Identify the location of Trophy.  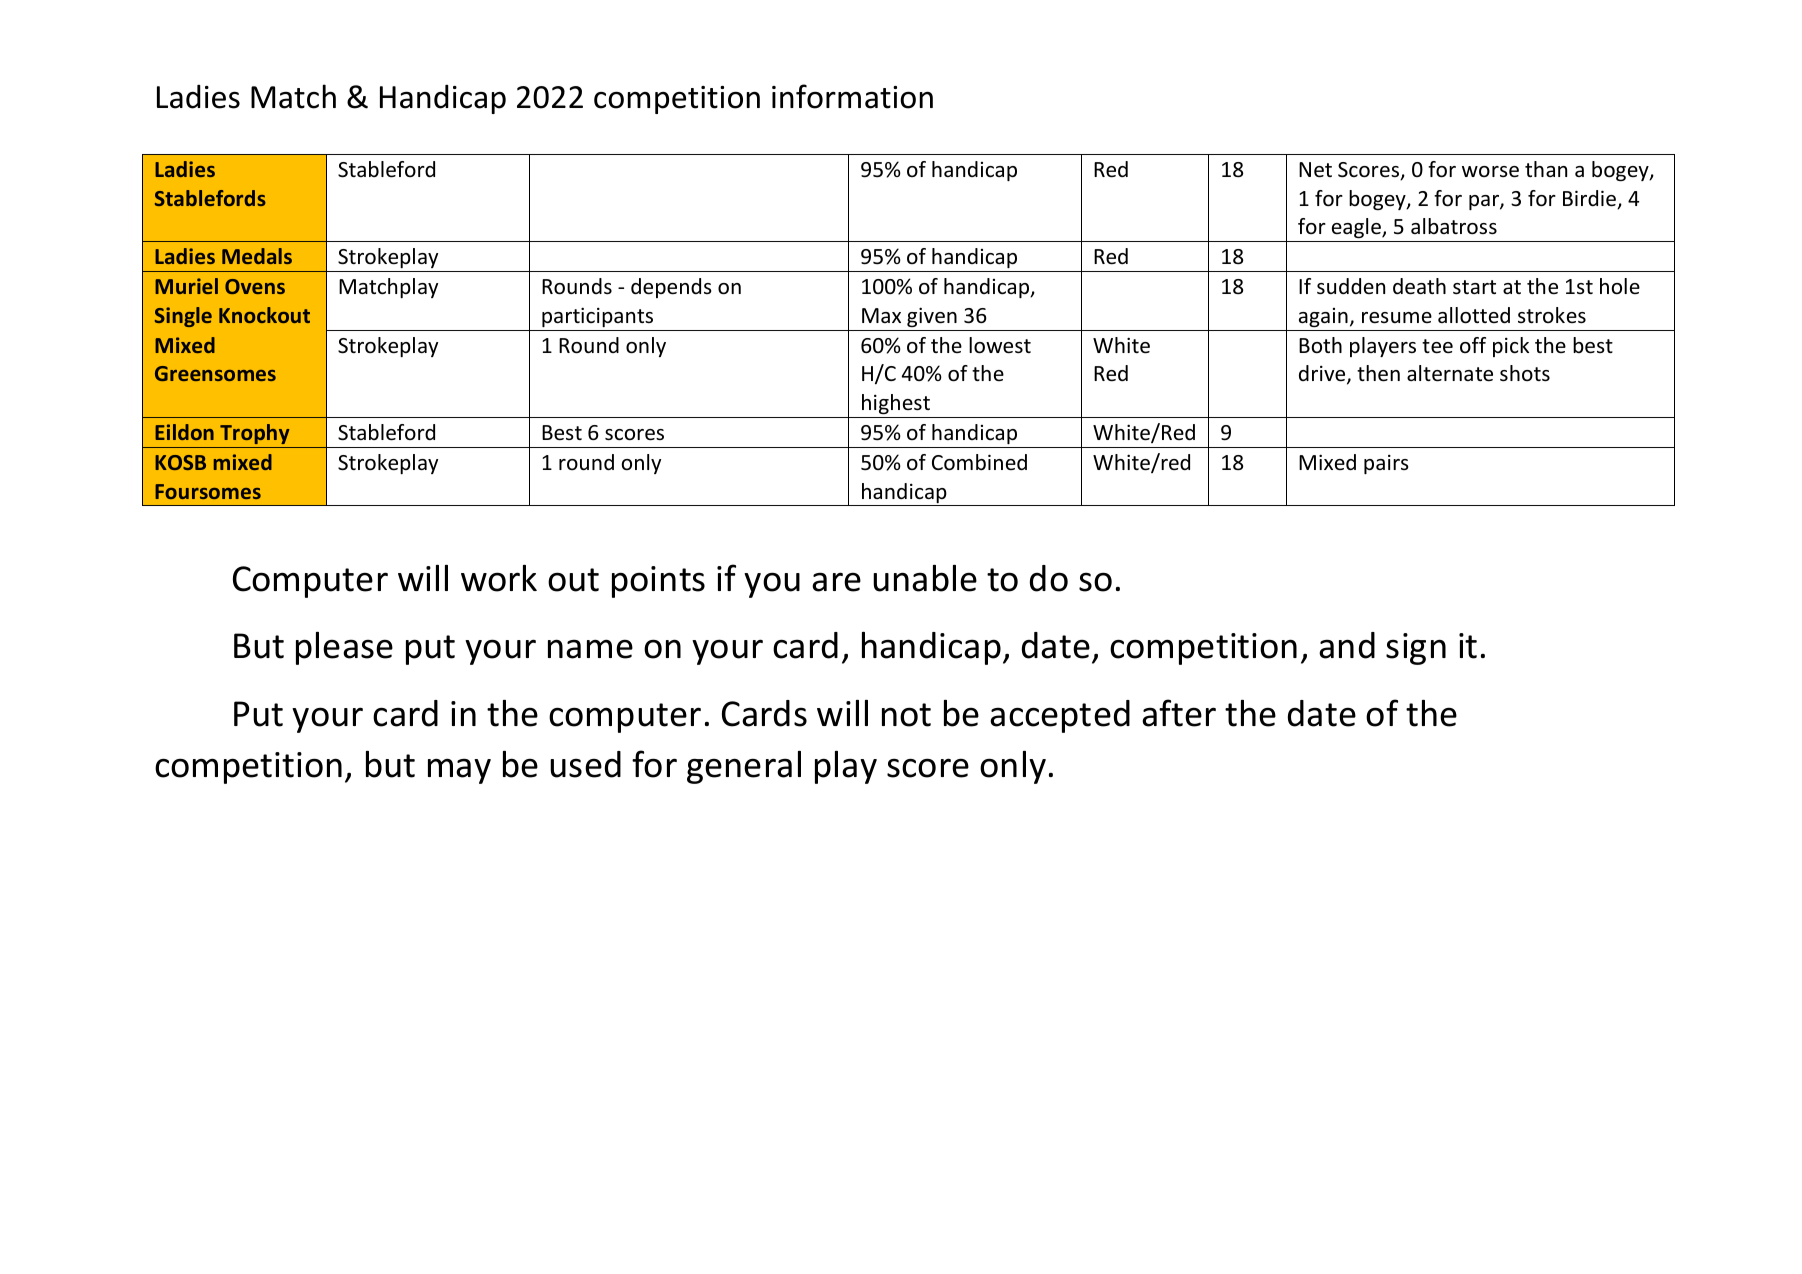
(254, 434).
